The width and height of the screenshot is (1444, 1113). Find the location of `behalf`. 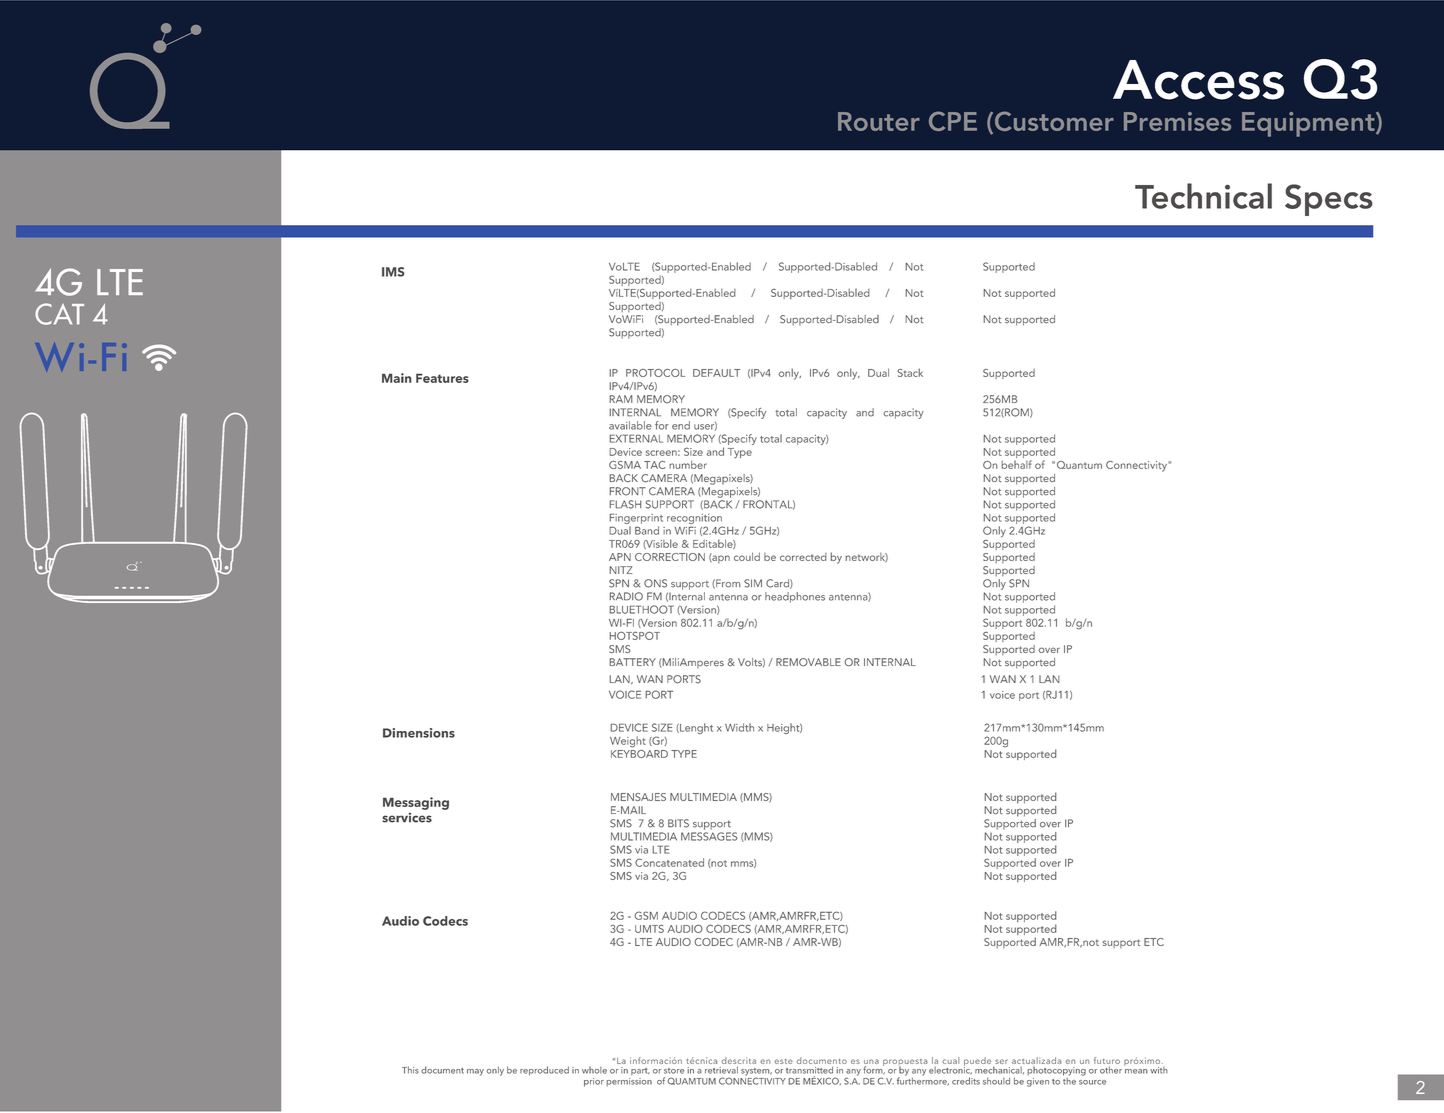

behalf is located at coordinates (1016, 464).
